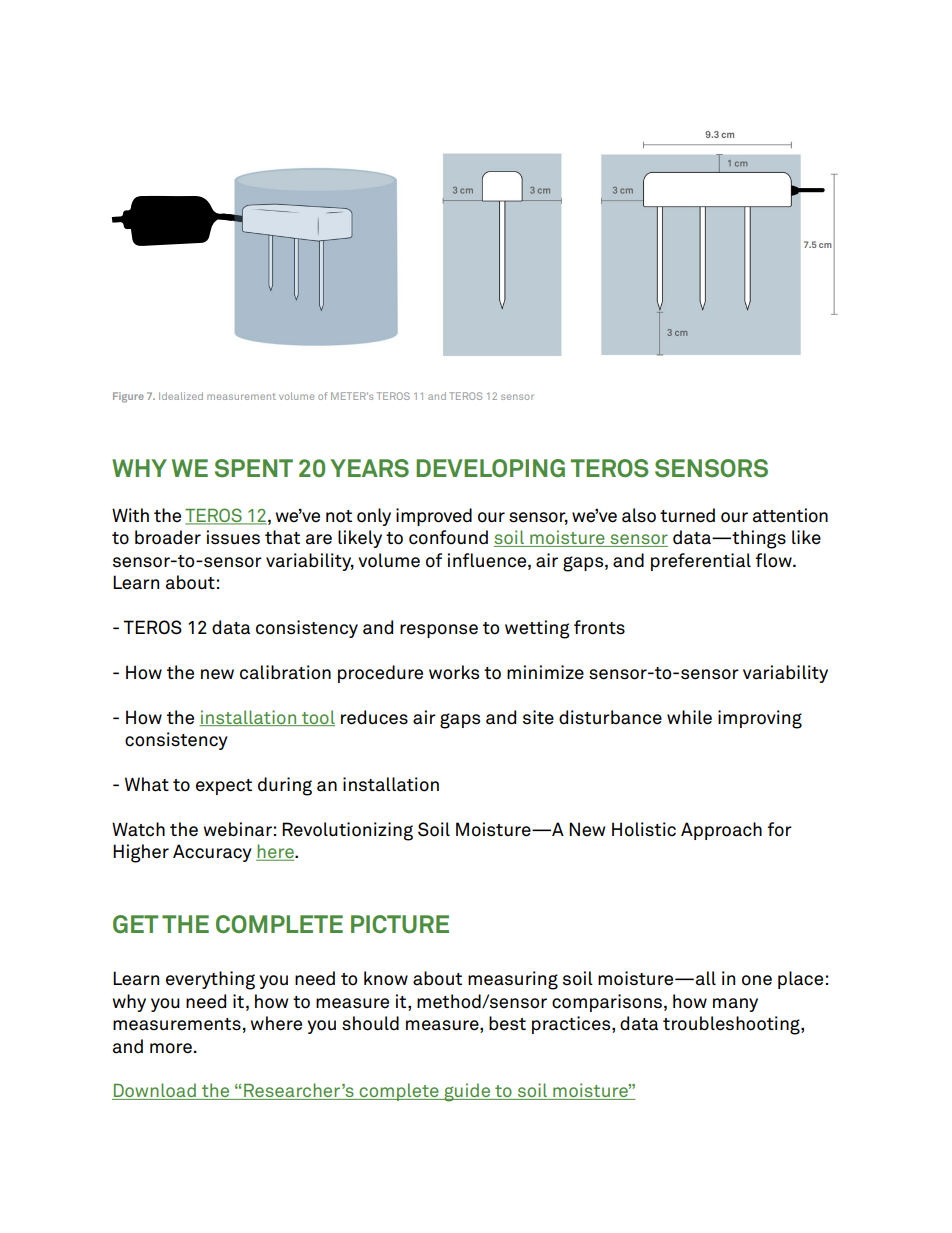 The height and width of the screenshot is (1233, 952). I want to click on site, so click(538, 717).
